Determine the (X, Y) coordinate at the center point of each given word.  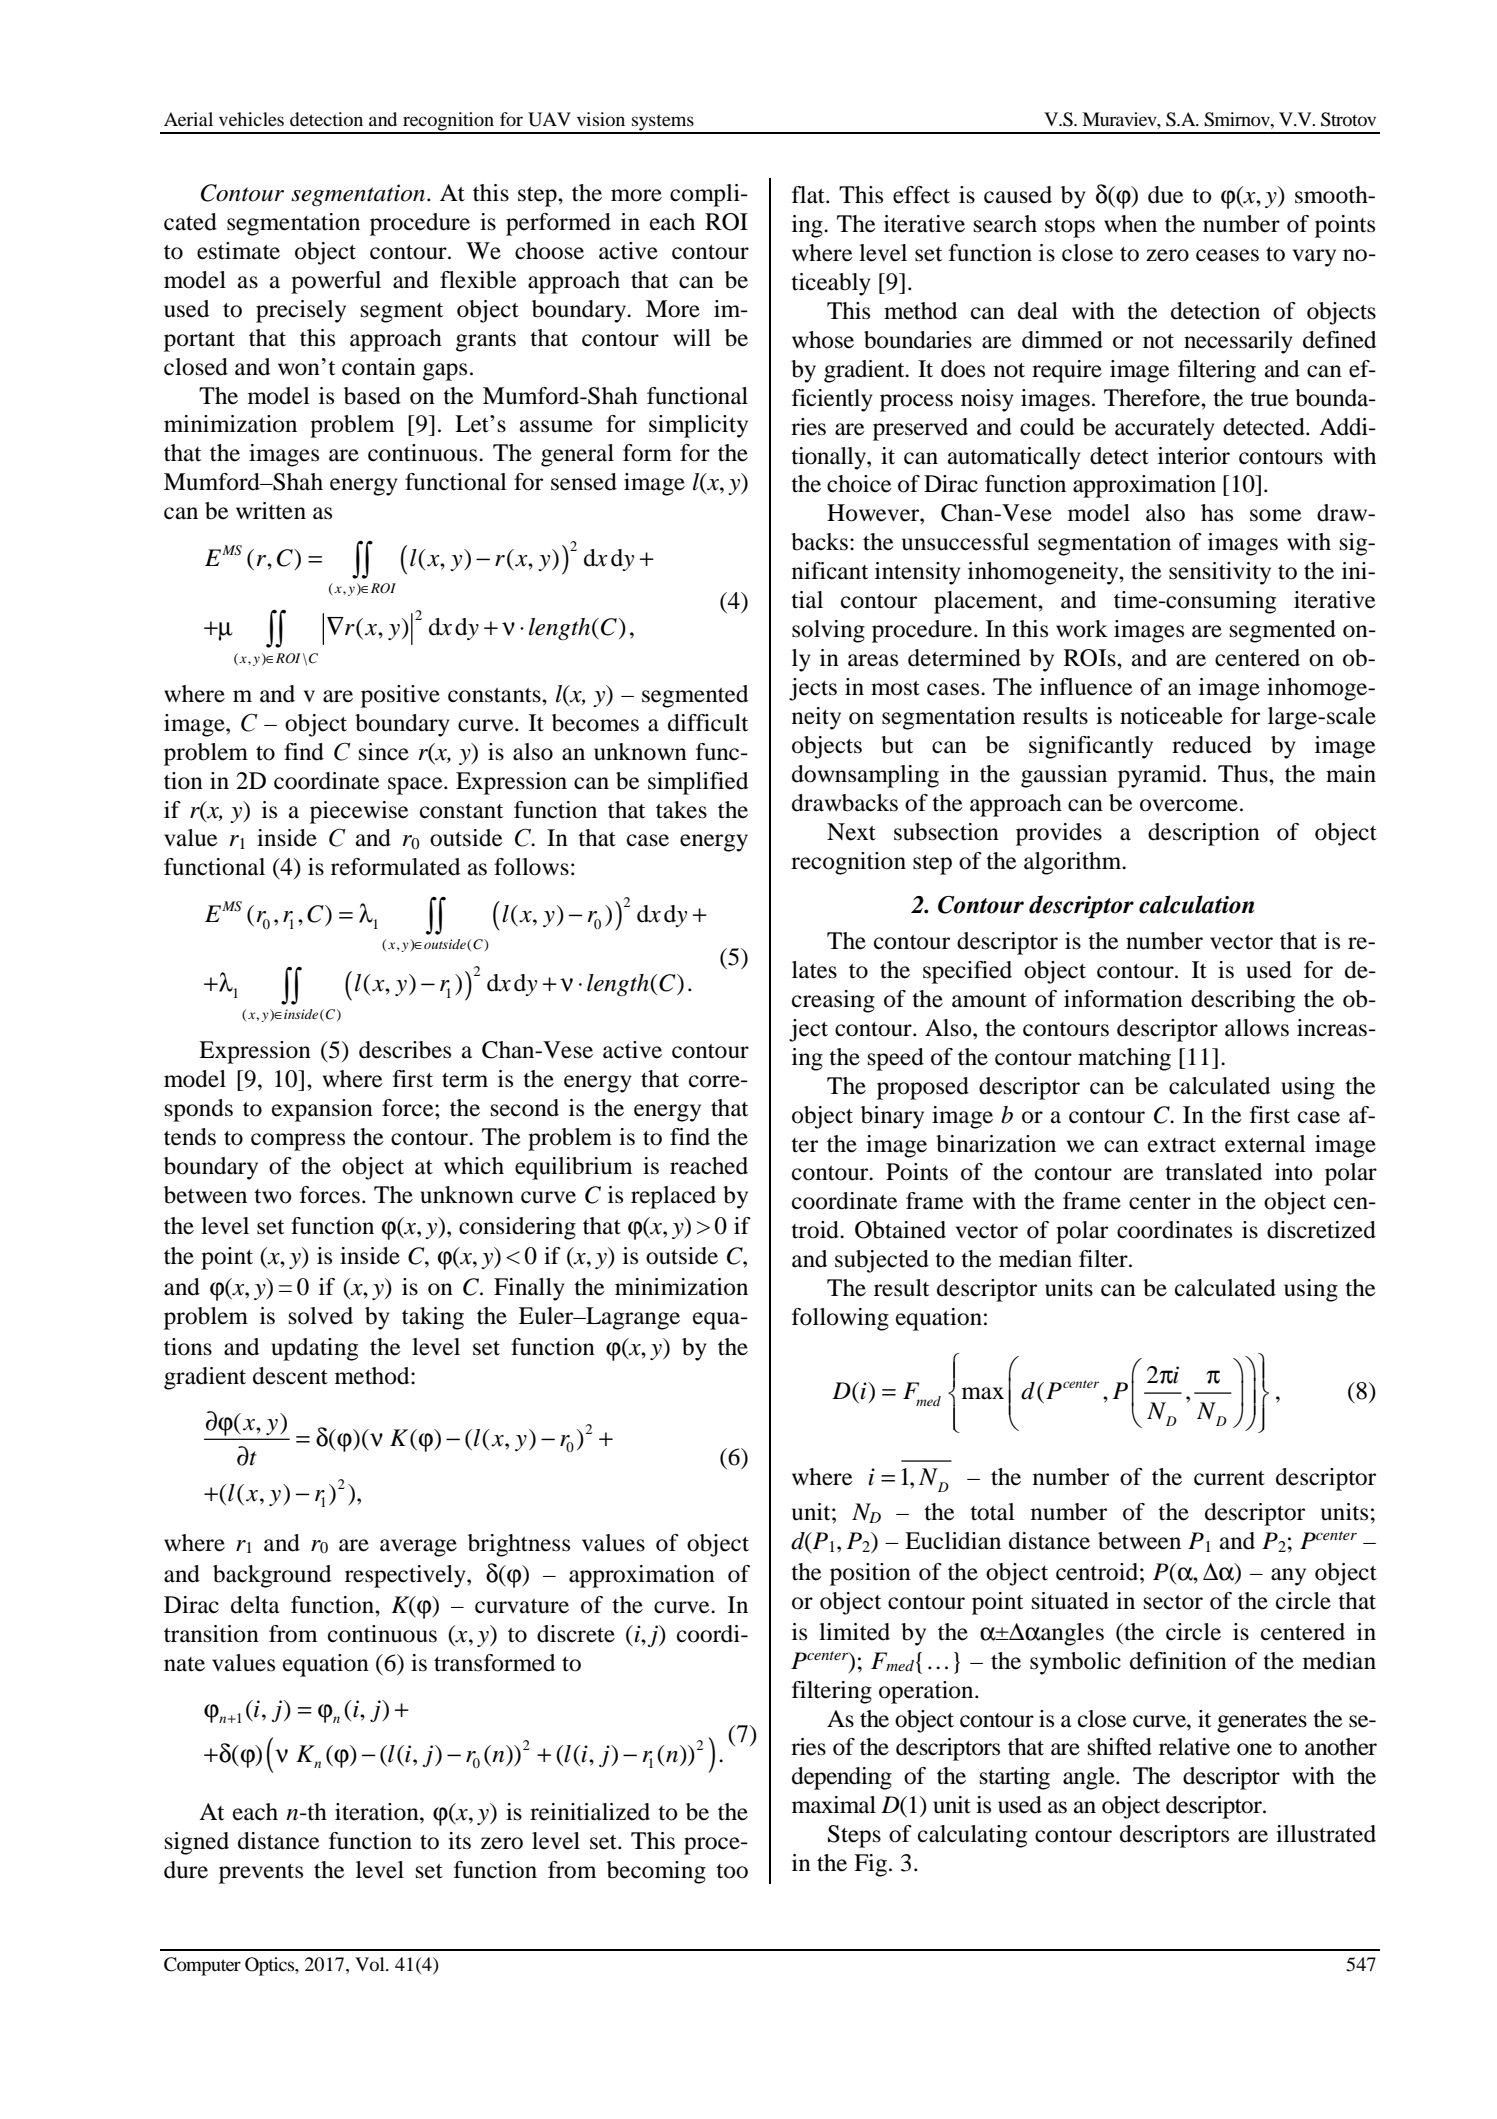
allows (1257, 1028)
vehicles (251, 119)
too (732, 1871)
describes (405, 1050)
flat (809, 195)
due (1166, 195)
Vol (371, 1964)
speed (896, 1059)
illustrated (1326, 1834)
